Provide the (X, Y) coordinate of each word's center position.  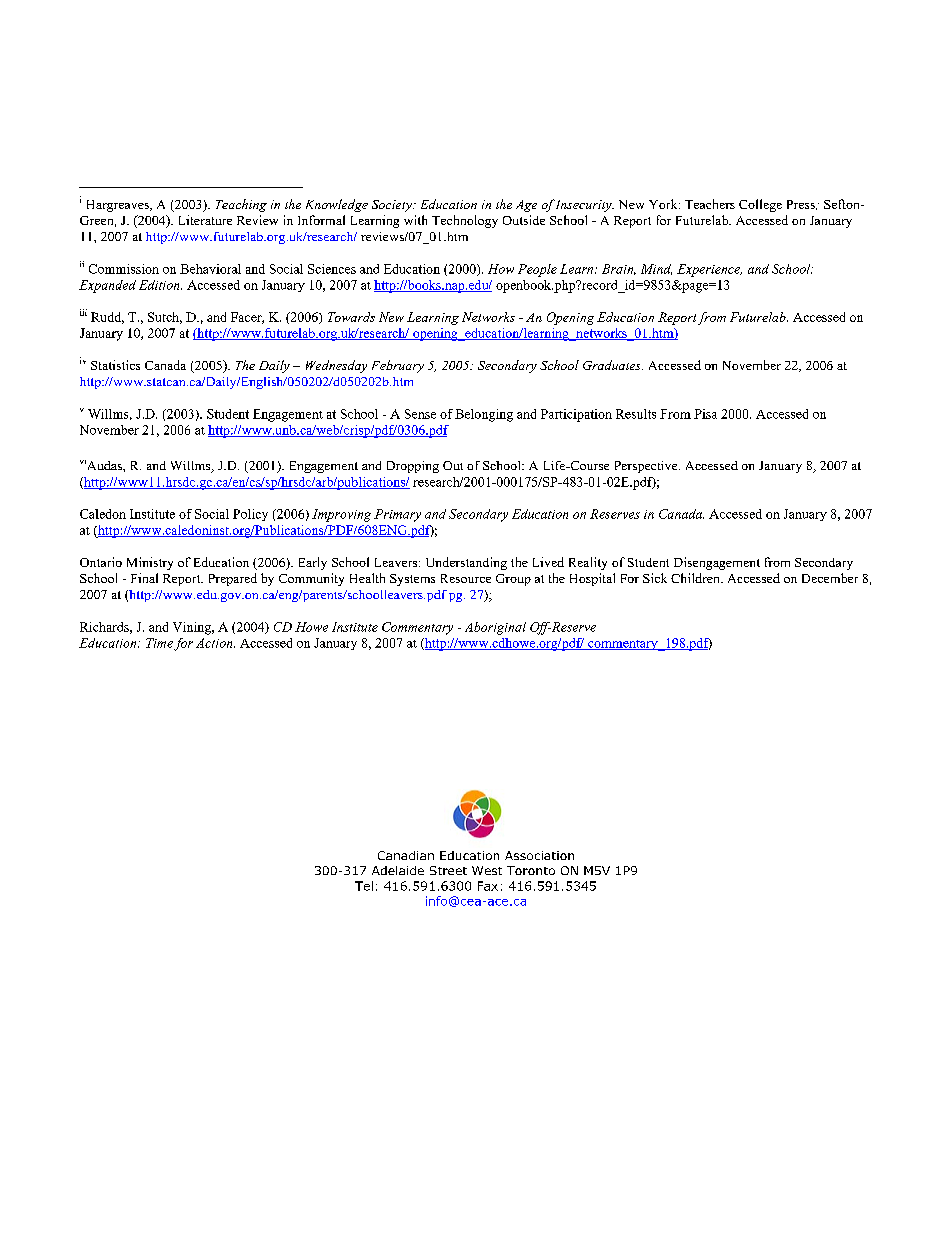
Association (539, 855)
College (760, 205)
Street (448, 870)
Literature (205, 220)
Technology (465, 221)
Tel (364, 886)
